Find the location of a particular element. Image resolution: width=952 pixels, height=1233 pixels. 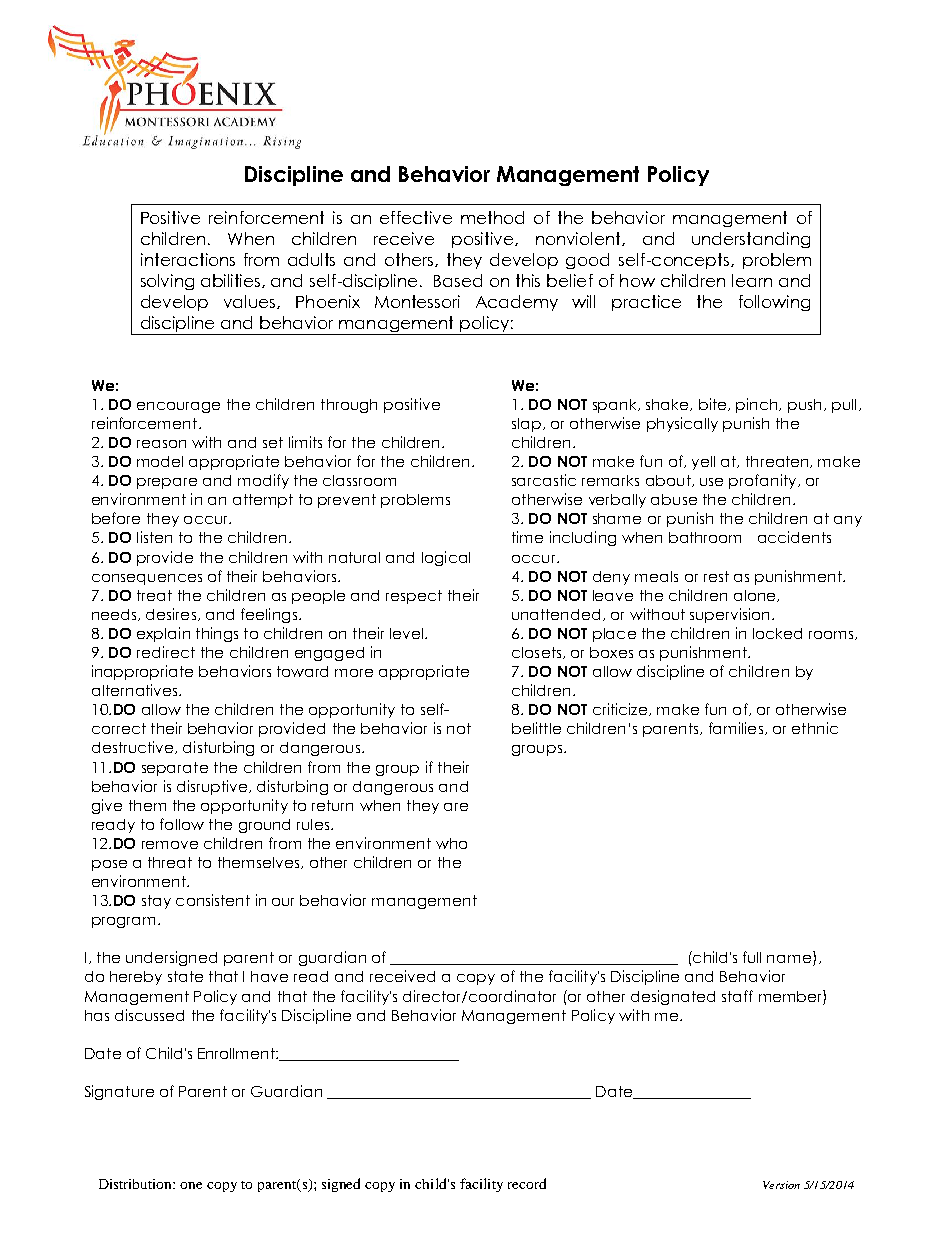

record is located at coordinates (527, 1183).
